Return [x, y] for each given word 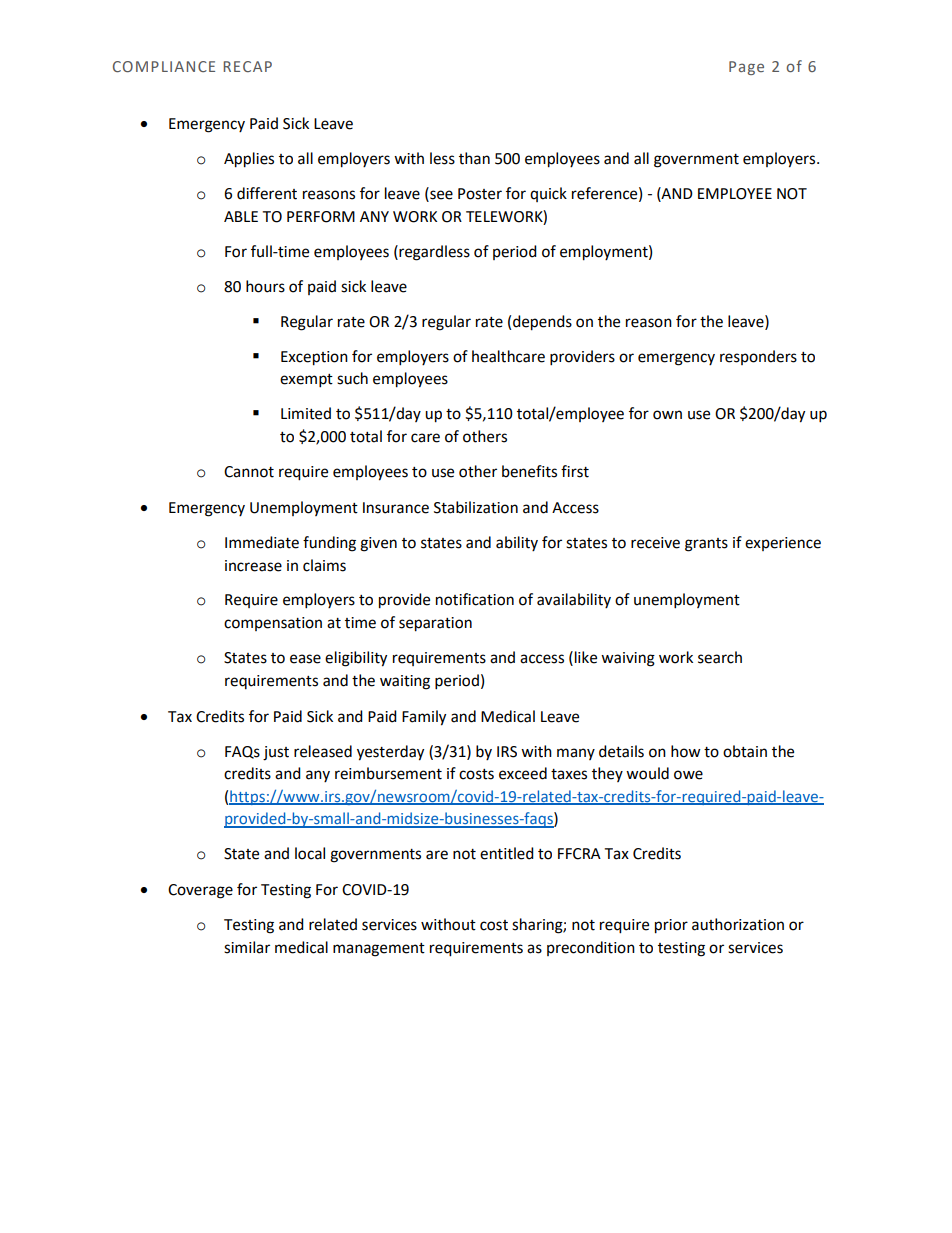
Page [746, 68]
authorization [738, 924]
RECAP [247, 66]
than [474, 158]
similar [247, 947]
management [379, 950]
